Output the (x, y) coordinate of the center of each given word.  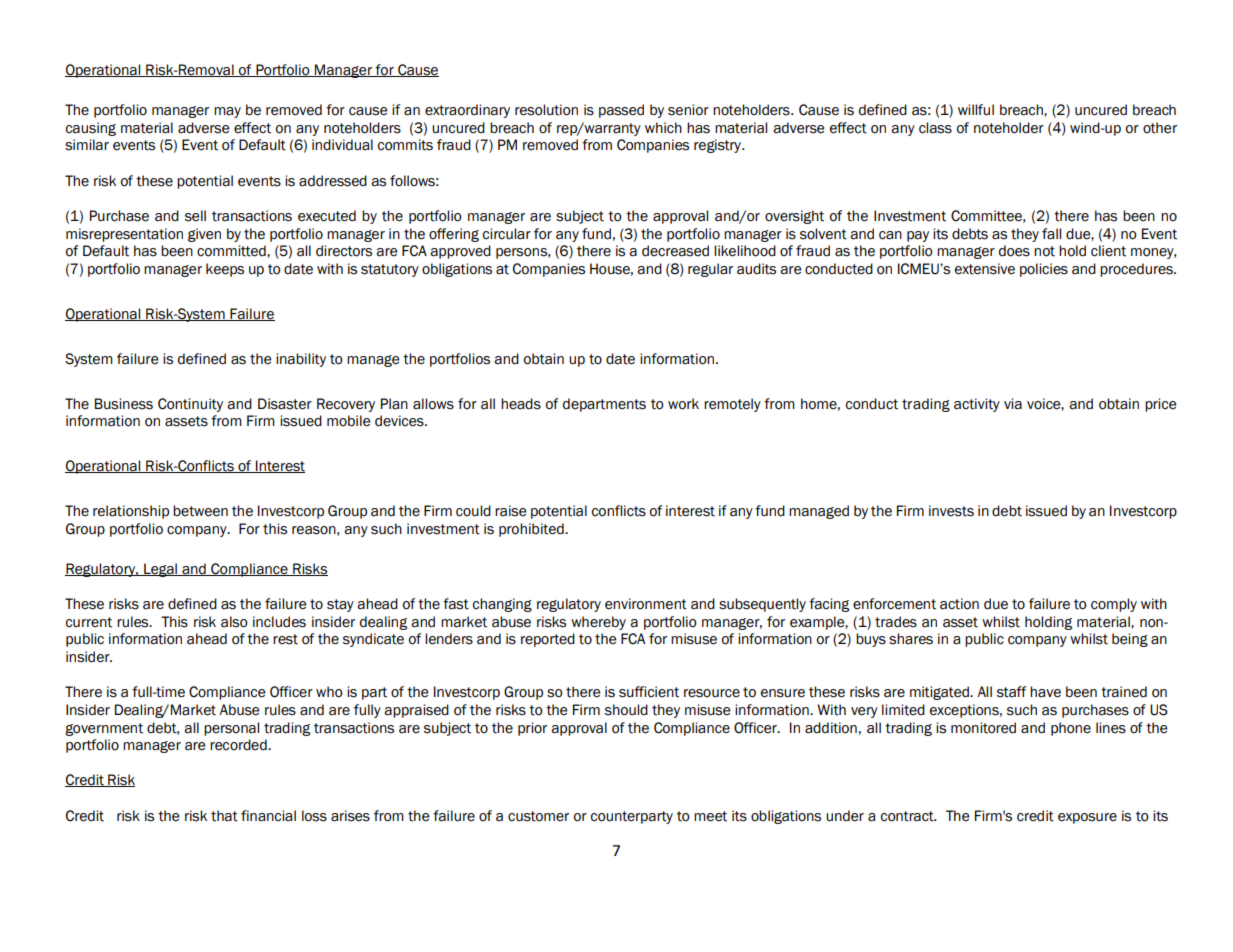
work (683, 404)
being (1130, 640)
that (224, 816)
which (663, 128)
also (234, 622)
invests (951, 511)
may (227, 112)
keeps (225, 270)
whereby (598, 623)
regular (710, 270)
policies (1044, 270)
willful (976, 110)
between (200, 511)
